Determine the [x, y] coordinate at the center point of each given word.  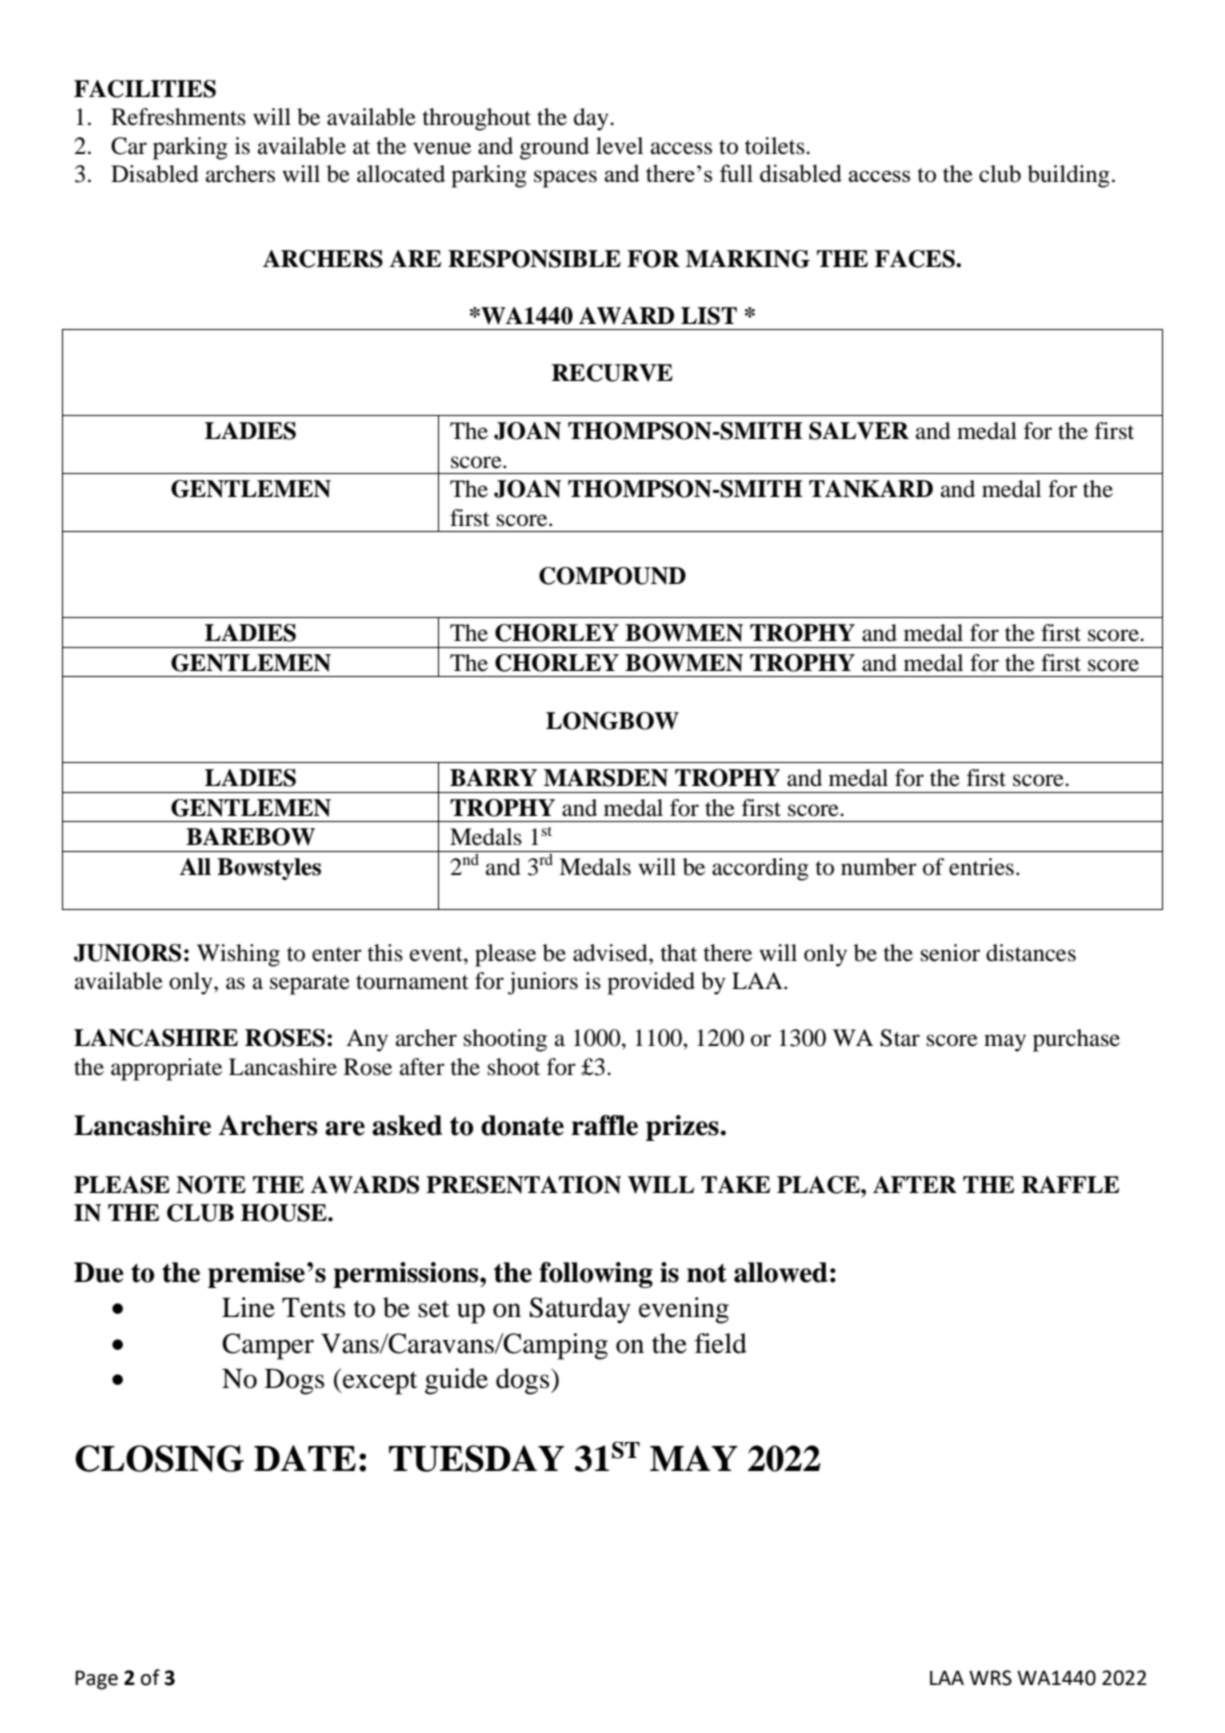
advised [611, 953]
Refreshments [178, 117]
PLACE [819, 1185]
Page [96, 1680]
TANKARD [871, 489]
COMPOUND [612, 576]
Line [248, 1307]
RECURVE [612, 373]
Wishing [238, 955]
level [619, 146]
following [596, 1275]
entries [981, 867]
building [1069, 176]
